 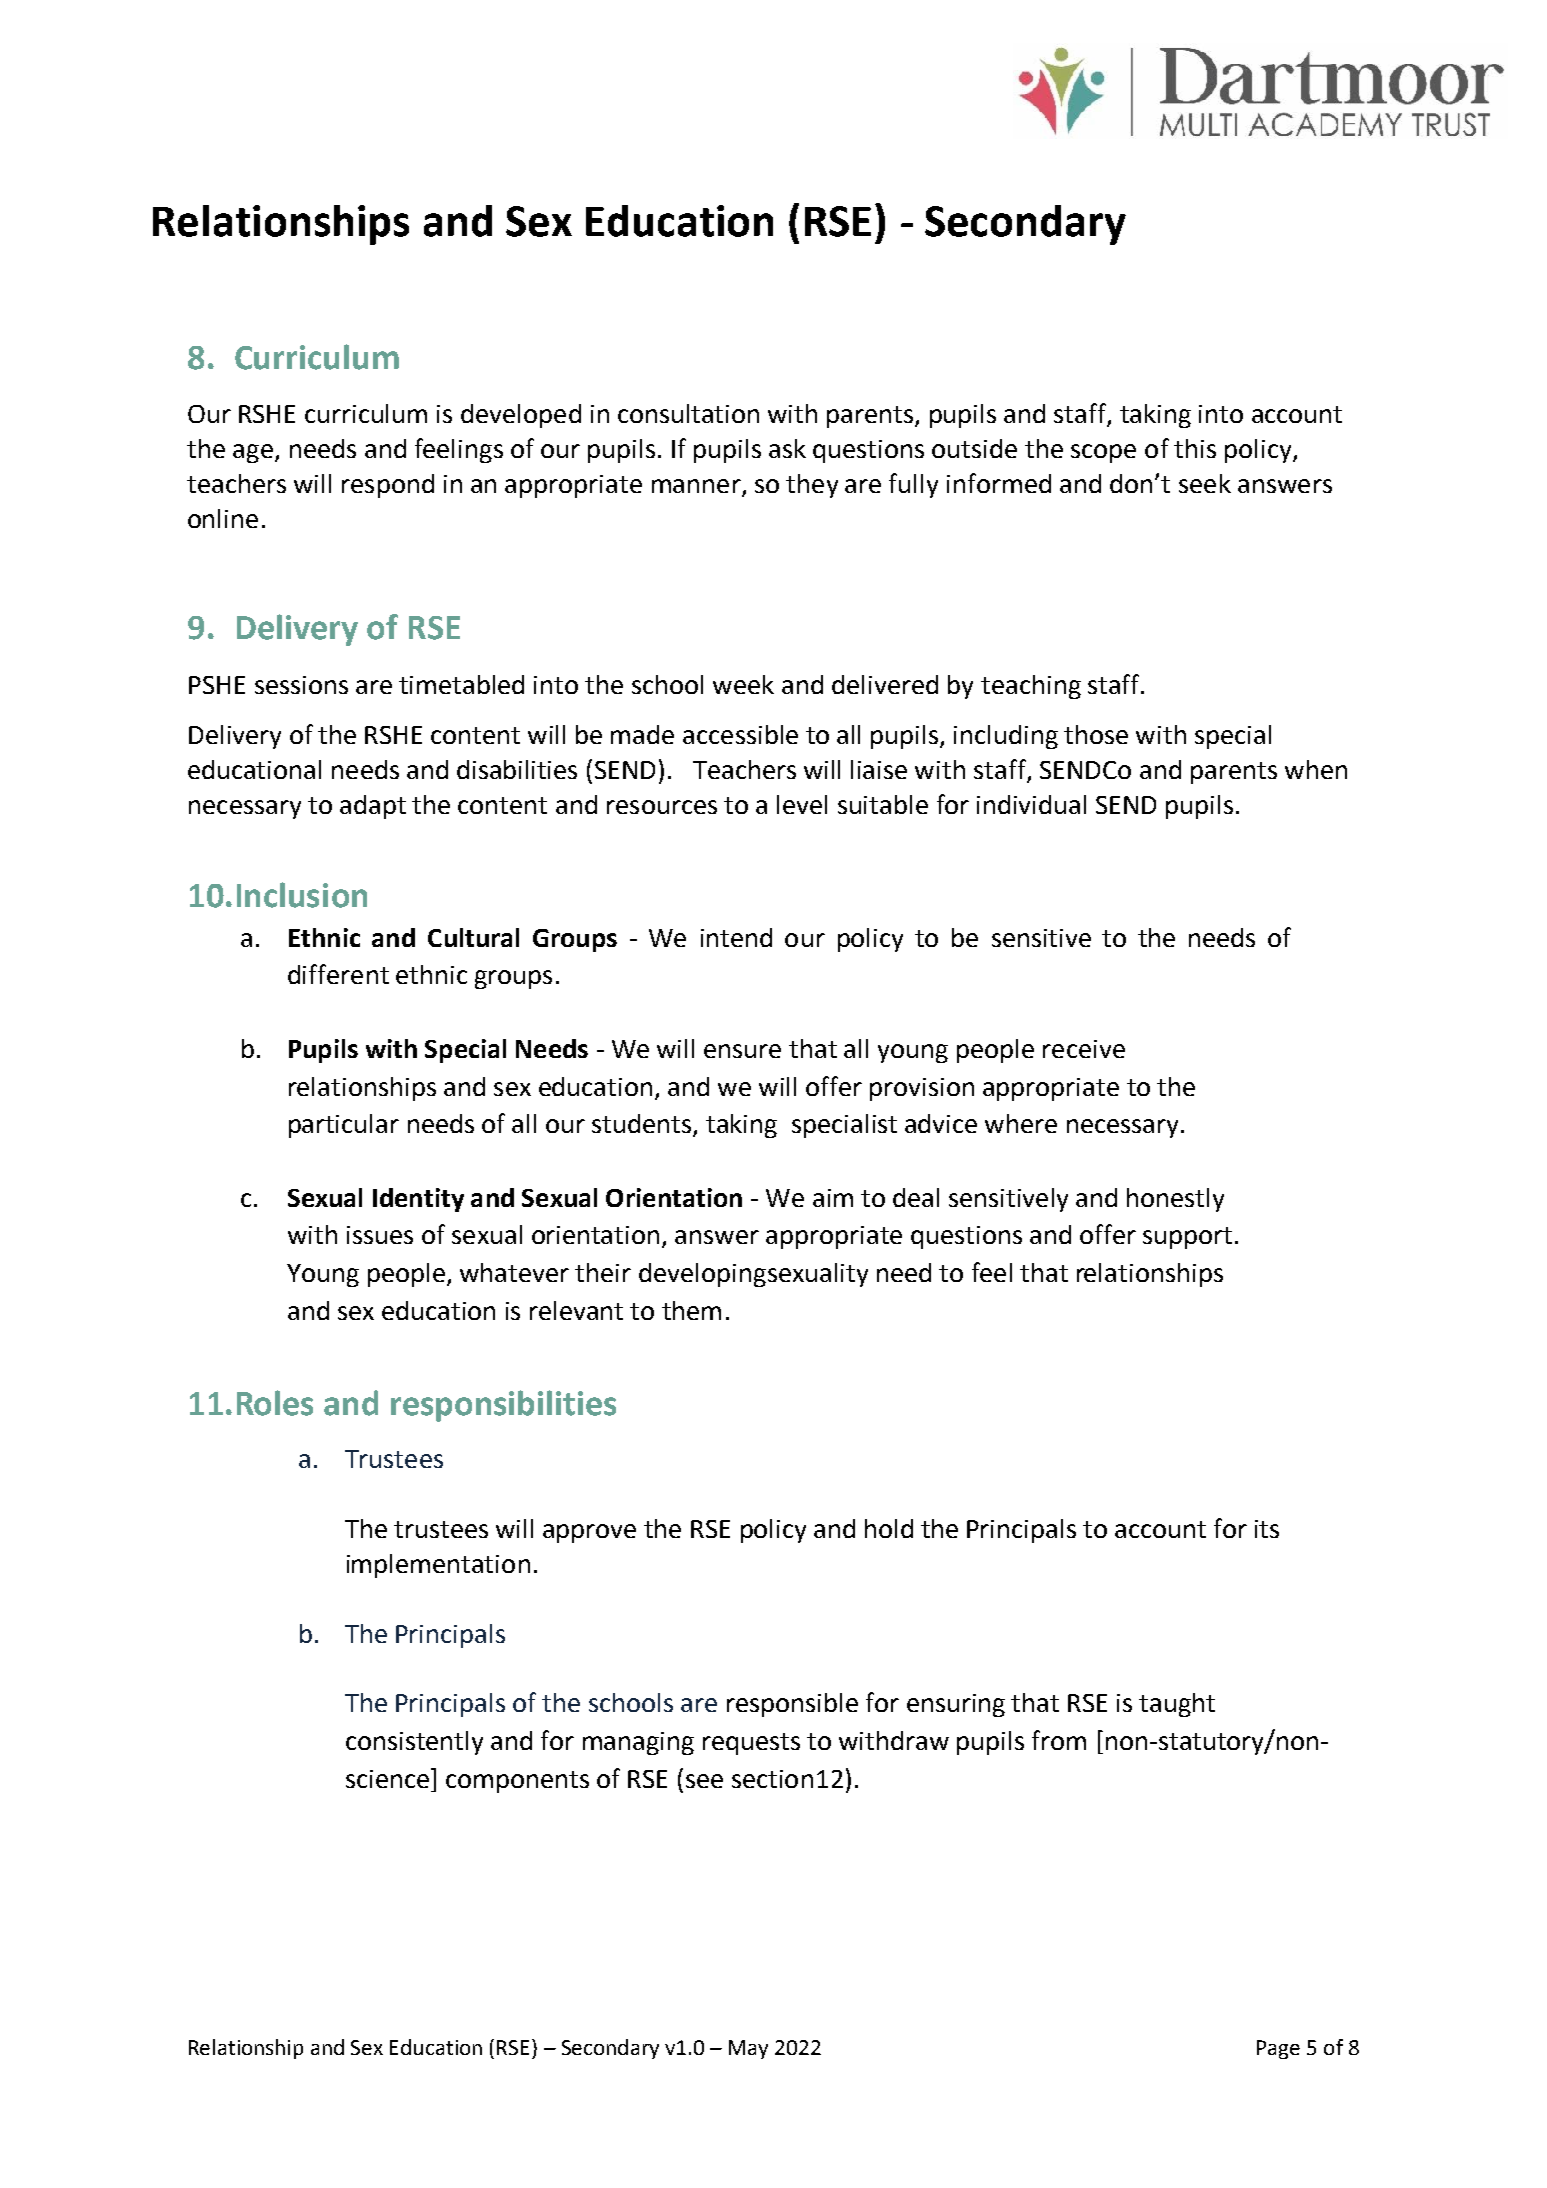 What do you see at coordinates (792, 1705) in the screenshot?
I see `responsible` at bounding box center [792, 1705].
